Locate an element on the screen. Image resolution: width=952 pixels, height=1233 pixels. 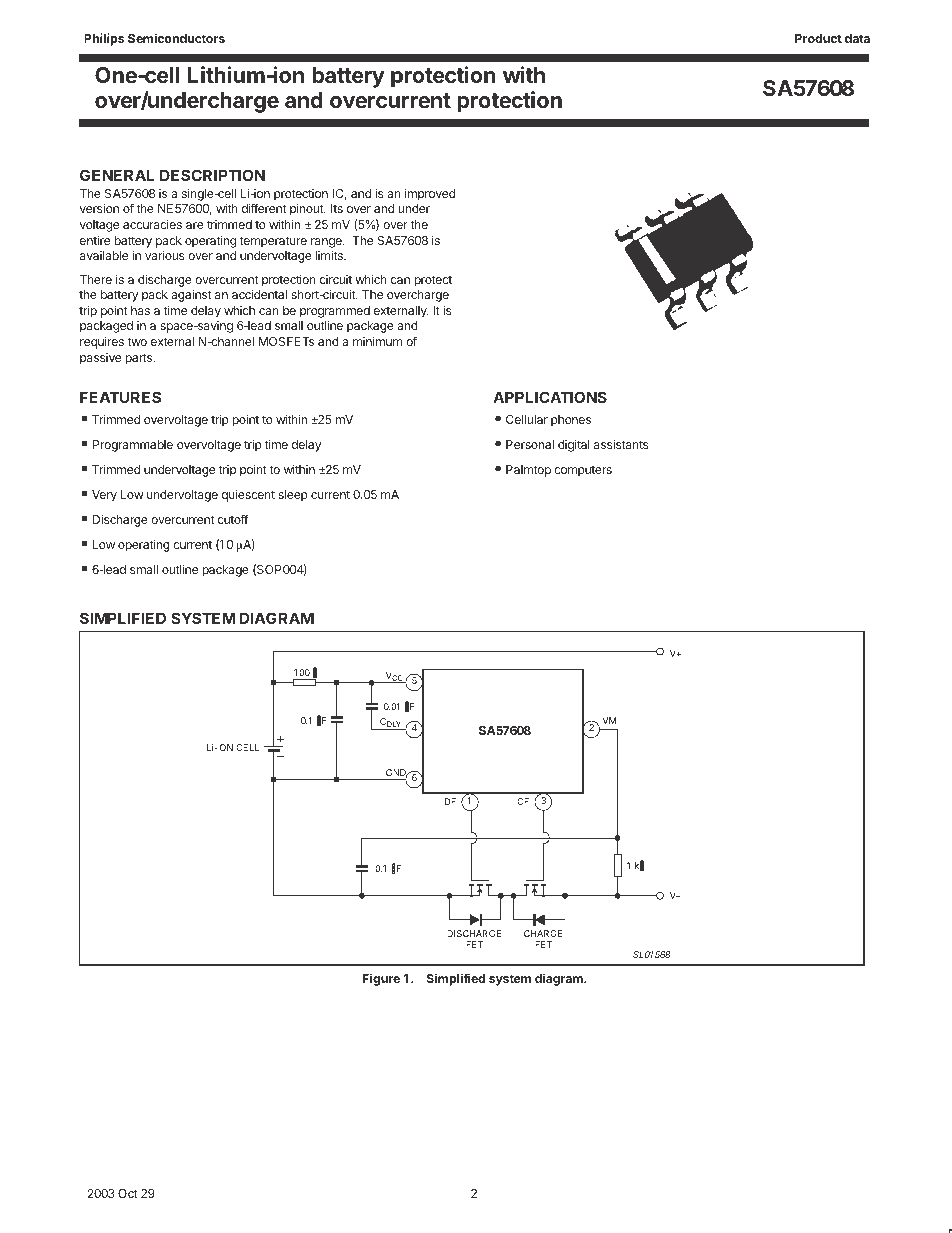
computers is located at coordinates (583, 471).
